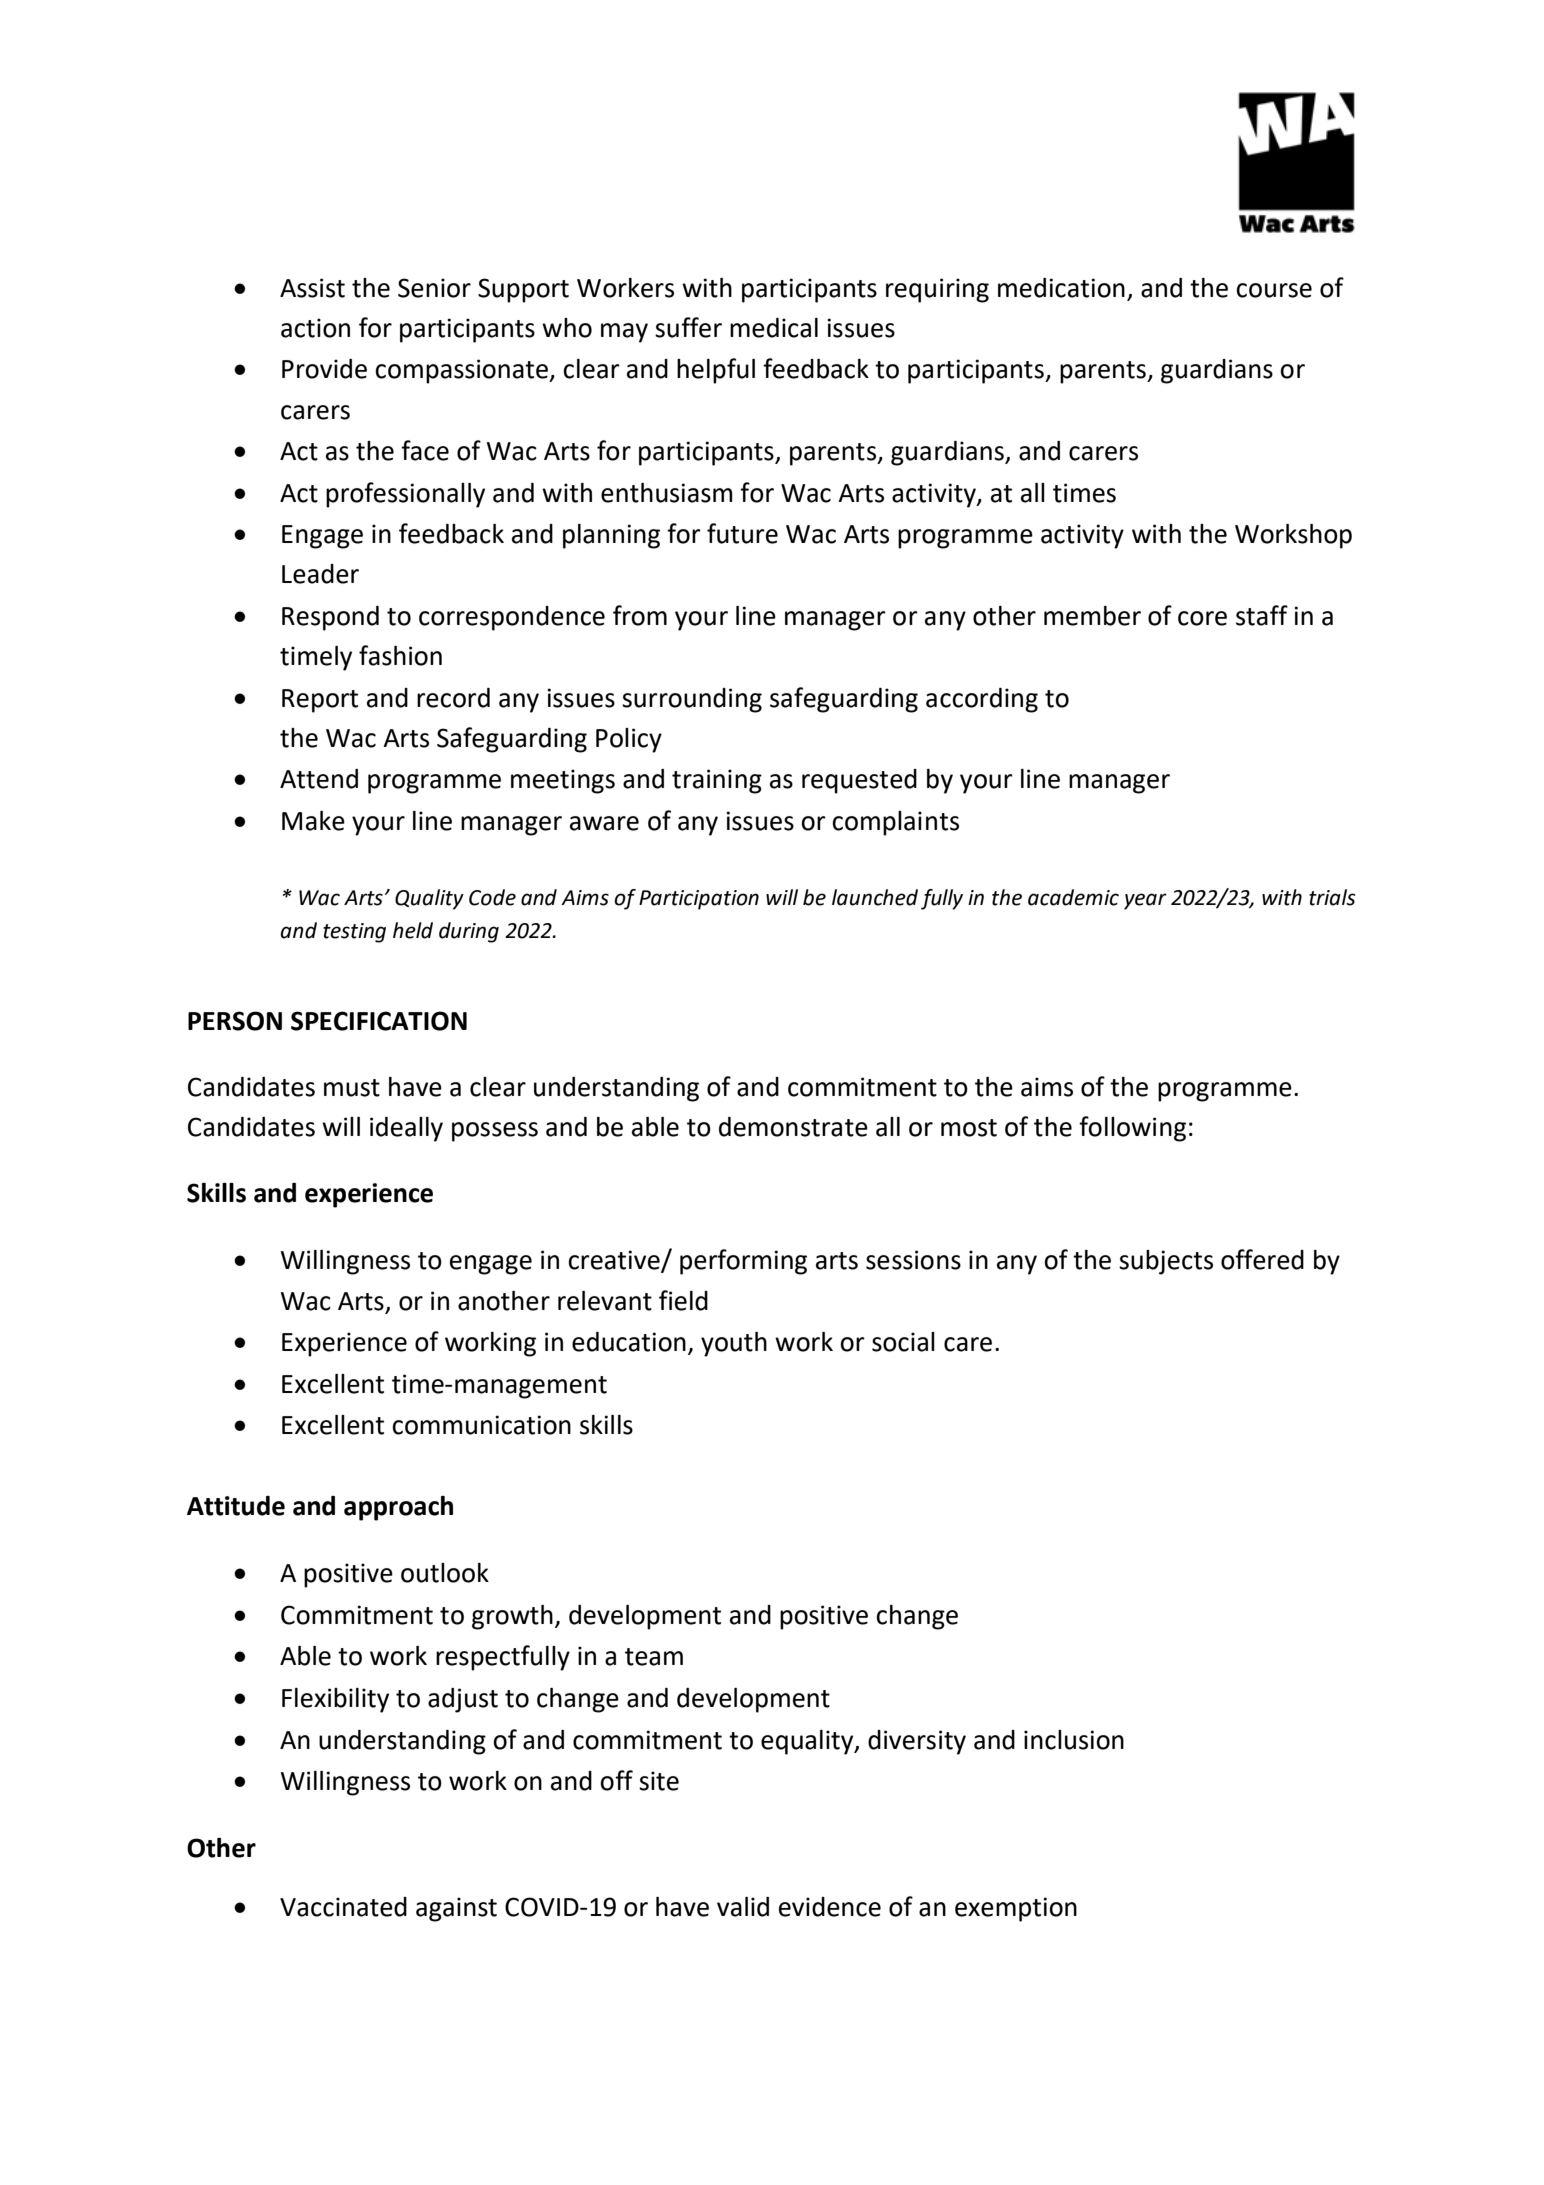 This screenshot has width=1544, height=2185. Describe the element at coordinates (1166, 1262) in the screenshot. I see `subjects` at that location.
